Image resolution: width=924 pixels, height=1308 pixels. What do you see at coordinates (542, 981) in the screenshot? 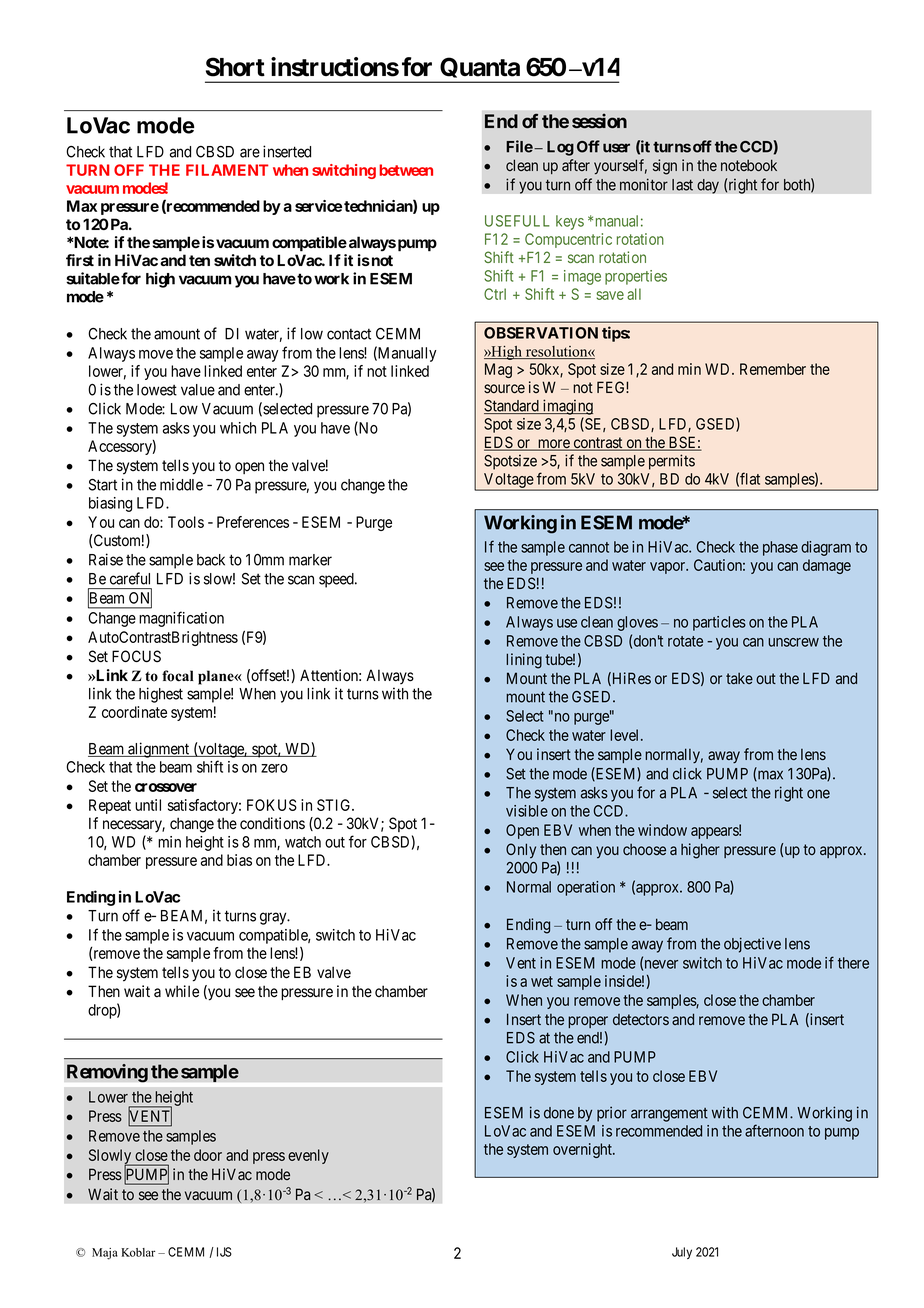
I see `wet` at bounding box center [542, 981].
